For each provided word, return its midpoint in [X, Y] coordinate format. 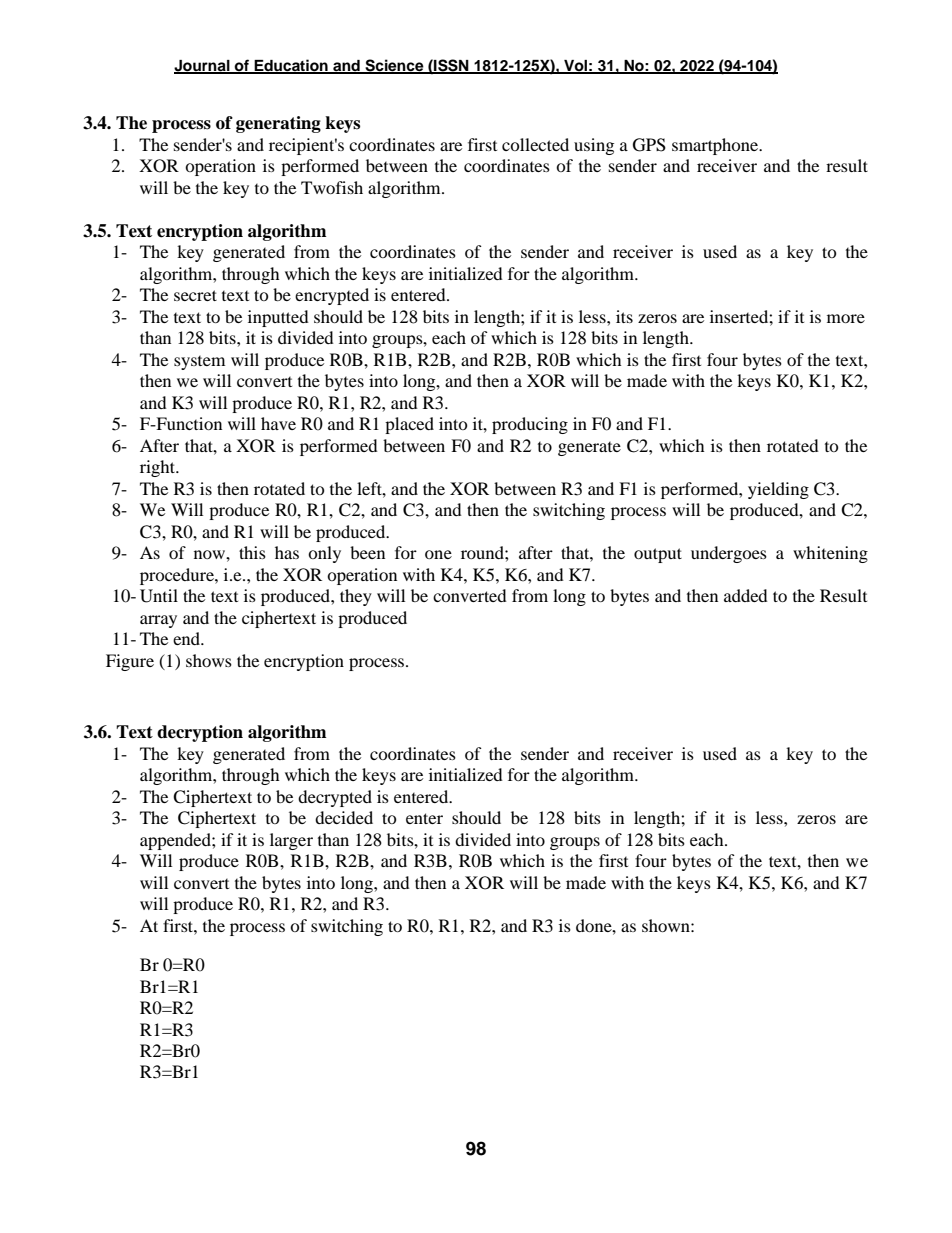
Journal [203, 66]
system [199, 363]
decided [344, 817]
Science [394, 66]
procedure [178, 576]
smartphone [716, 146]
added [746, 595]
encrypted [332, 296]
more [846, 318]
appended [176, 841]
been [367, 552]
